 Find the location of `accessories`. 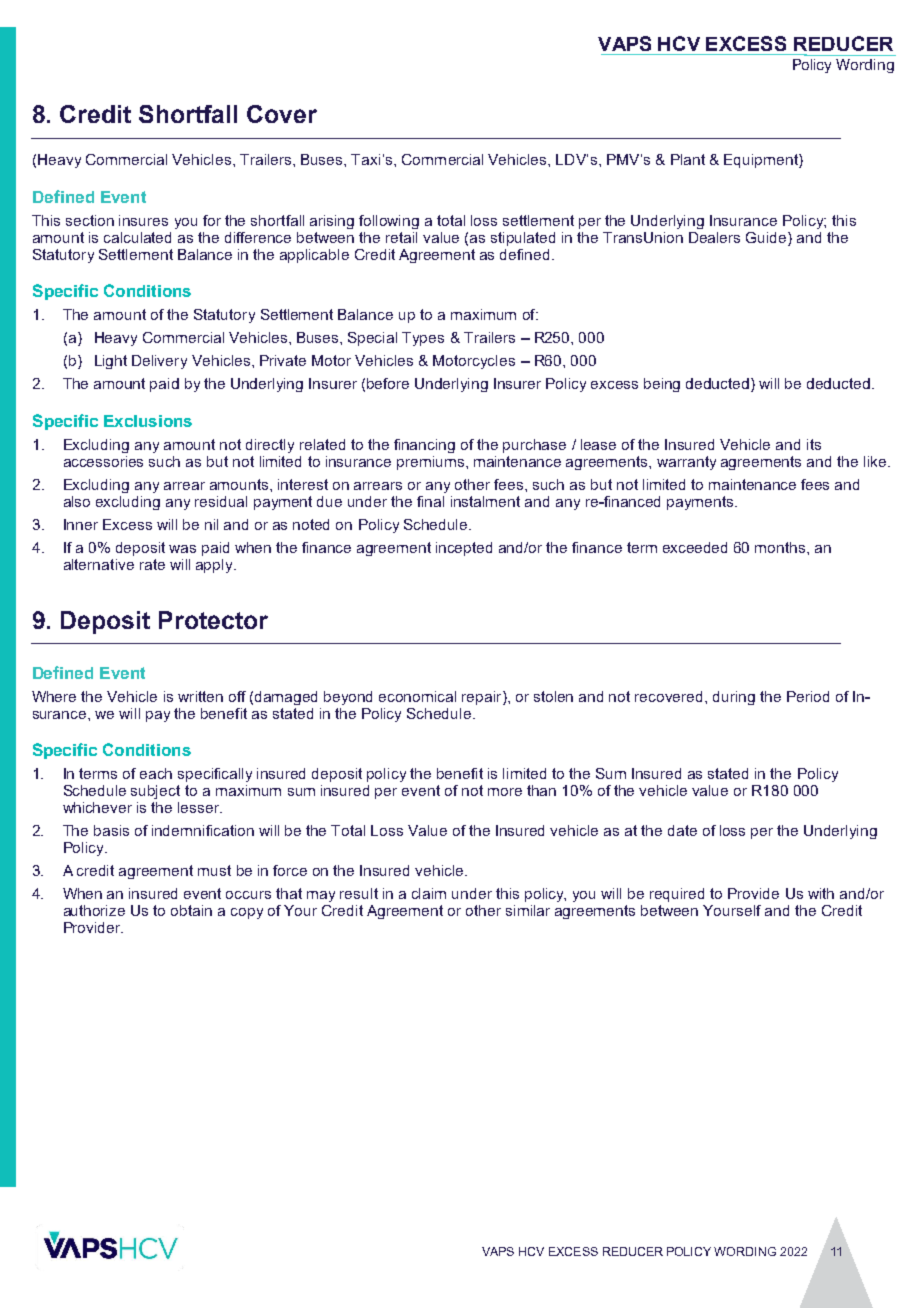

accessories is located at coordinates (103, 461).
